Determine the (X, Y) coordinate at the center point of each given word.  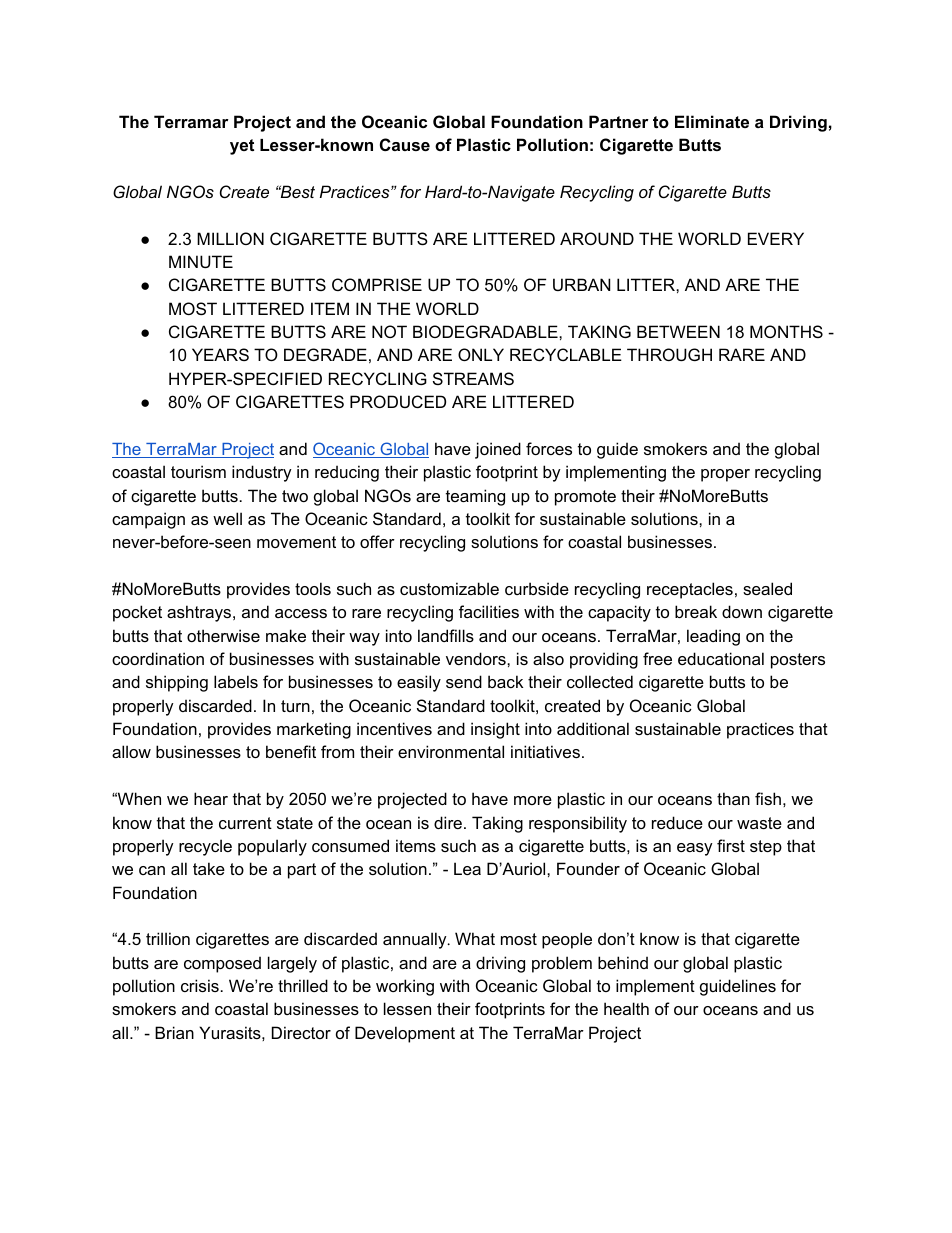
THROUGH (669, 354)
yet (242, 147)
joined (498, 450)
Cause (405, 144)
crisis (200, 985)
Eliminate (712, 121)
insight (495, 730)
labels (236, 681)
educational (721, 658)
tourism (198, 471)
